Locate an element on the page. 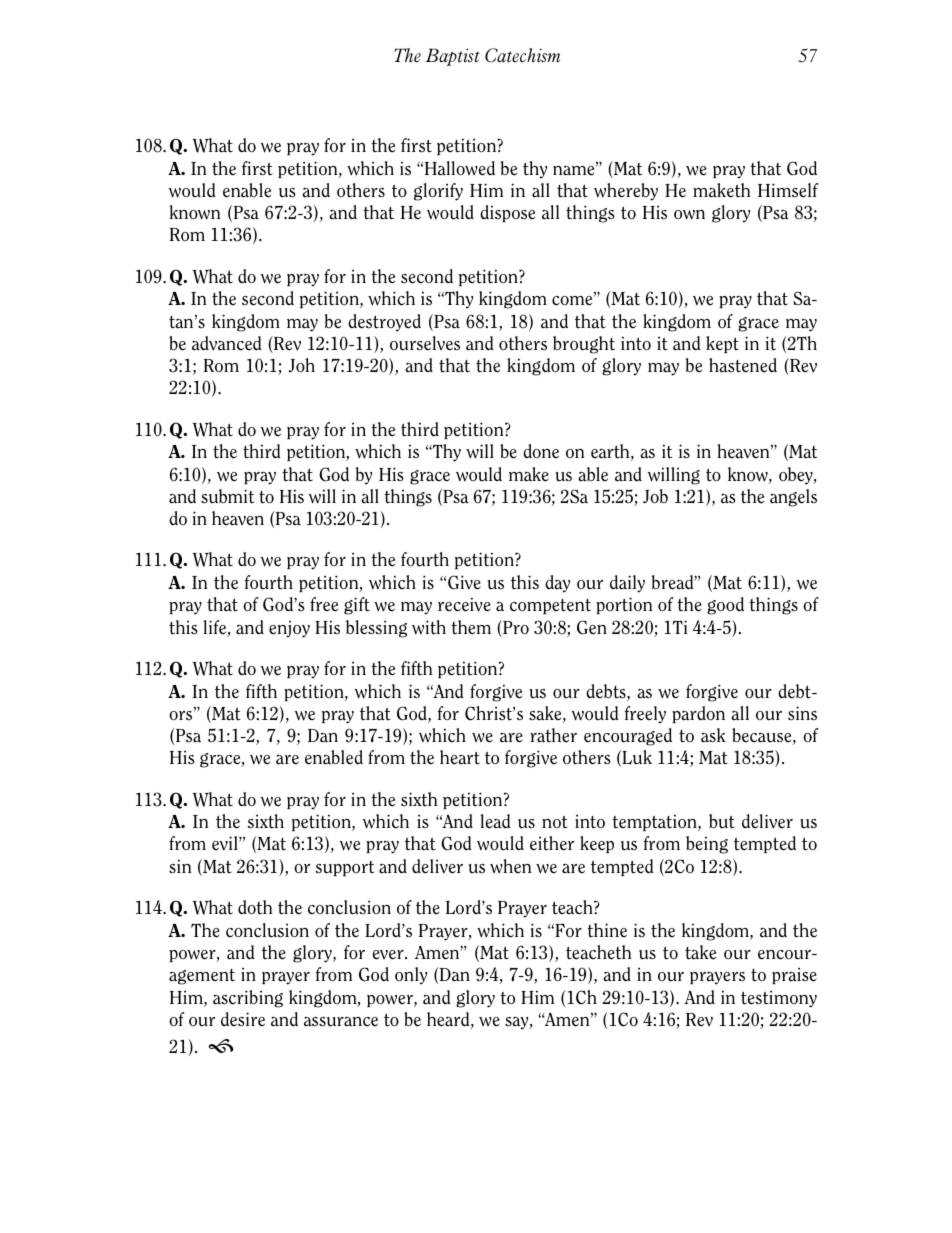 The width and height of the image is (952, 1233). submit is located at coordinates (227, 496).
